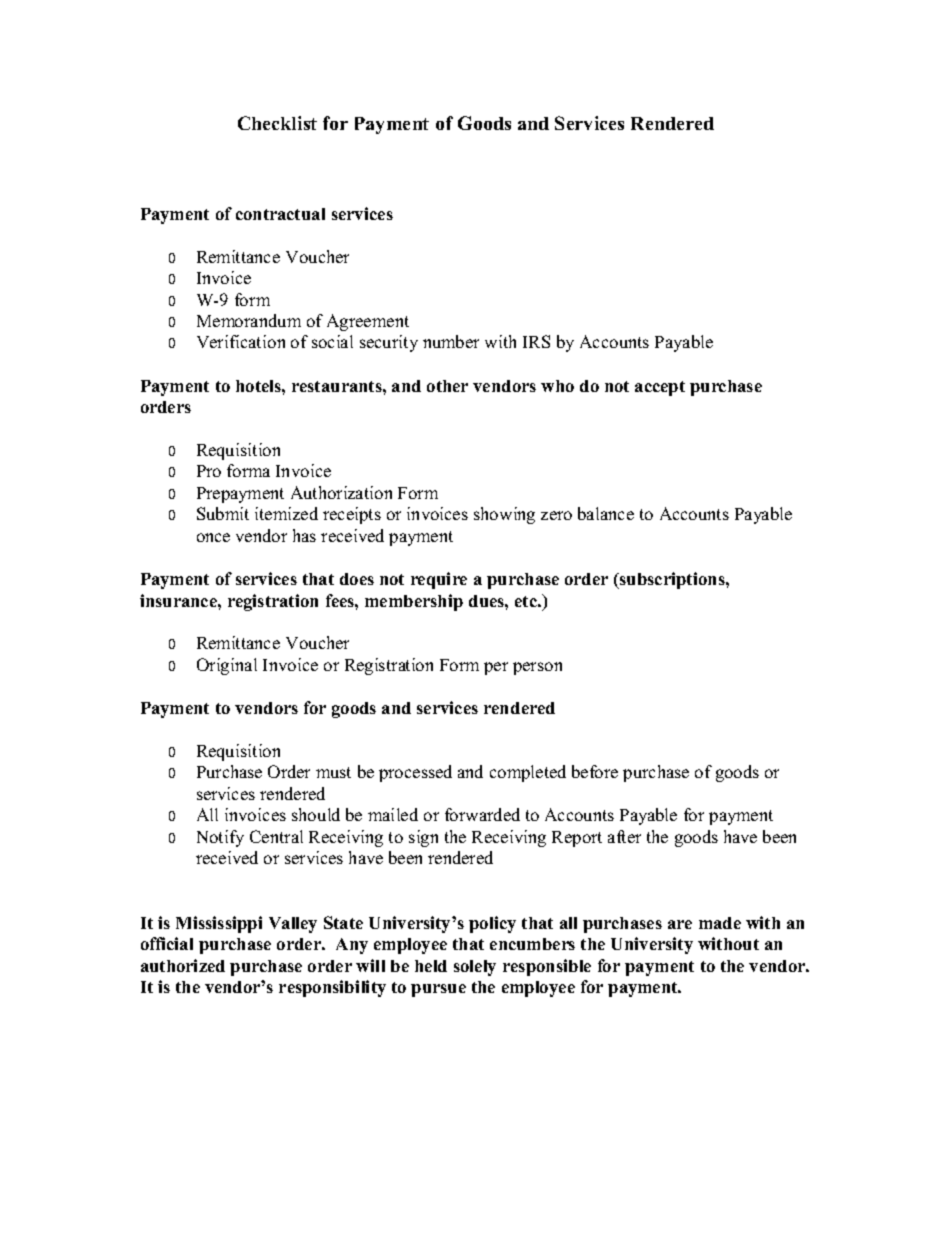  What do you see at coordinates (680, 924) in the screenshot?
I see `are` at bounding box center [680, 924].
